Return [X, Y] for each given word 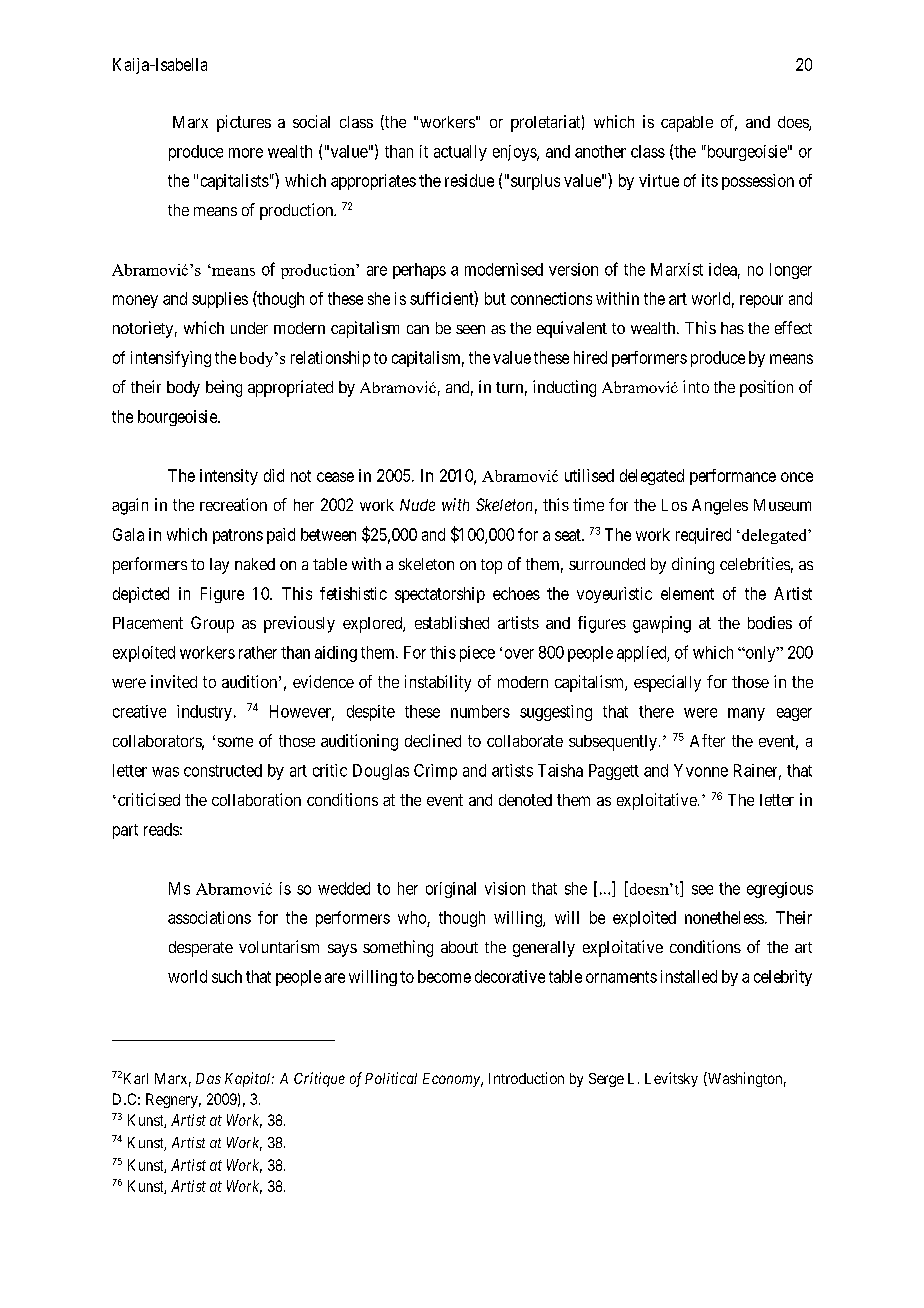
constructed [223, 770]
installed [689, 976]
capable [687, 124]
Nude [417, 505]
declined [433, 740]
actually [460, 153]
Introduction [526, 1078]
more [246, 153]
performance [733, 477]
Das [208, 1078]
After [707, 740]
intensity [229, 477]
